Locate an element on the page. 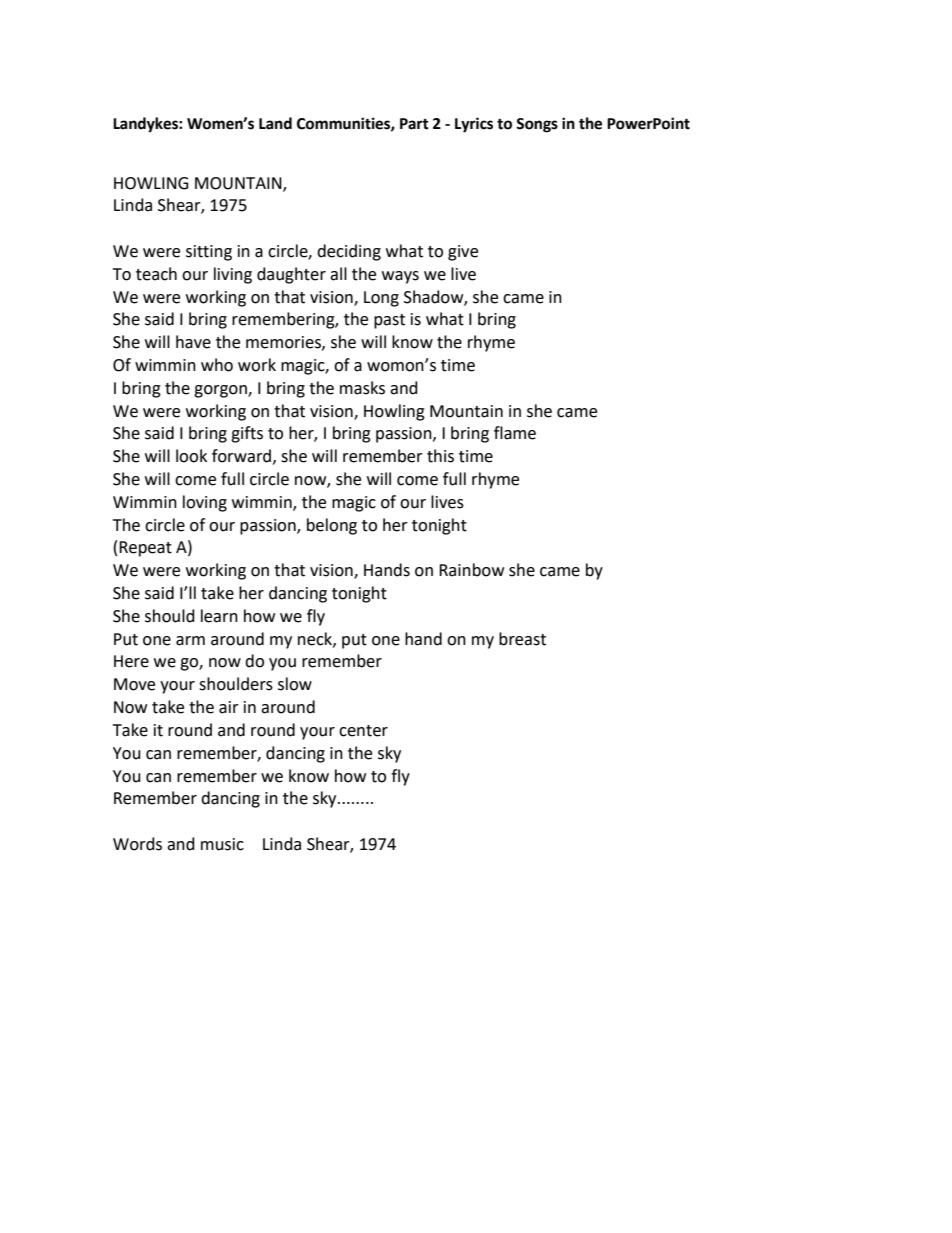 The width and height of the page is (952, 1233). music is located at coordinates (222, 844).
